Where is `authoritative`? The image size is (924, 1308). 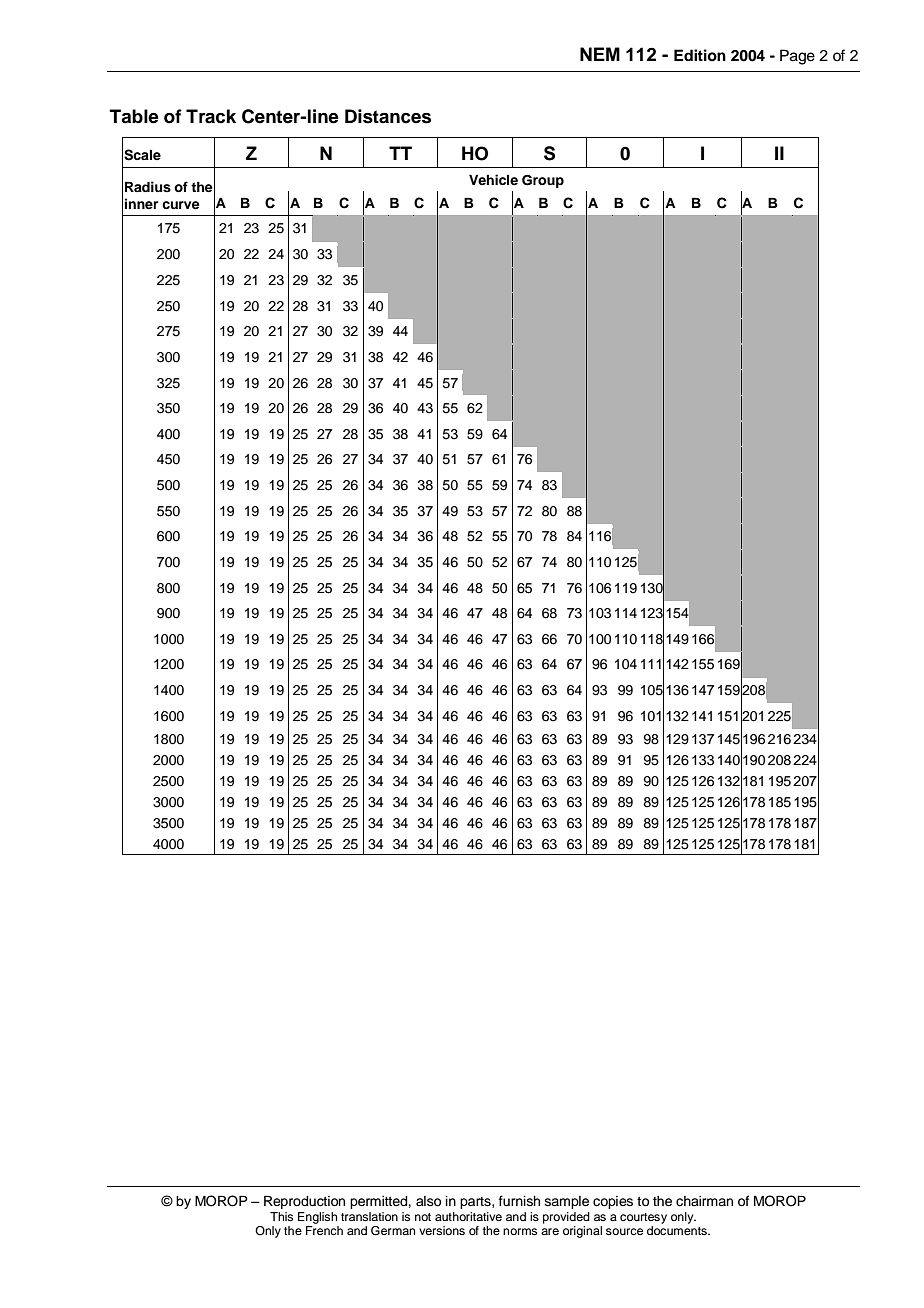 authoritative is located at coordinates (468, 1216).
